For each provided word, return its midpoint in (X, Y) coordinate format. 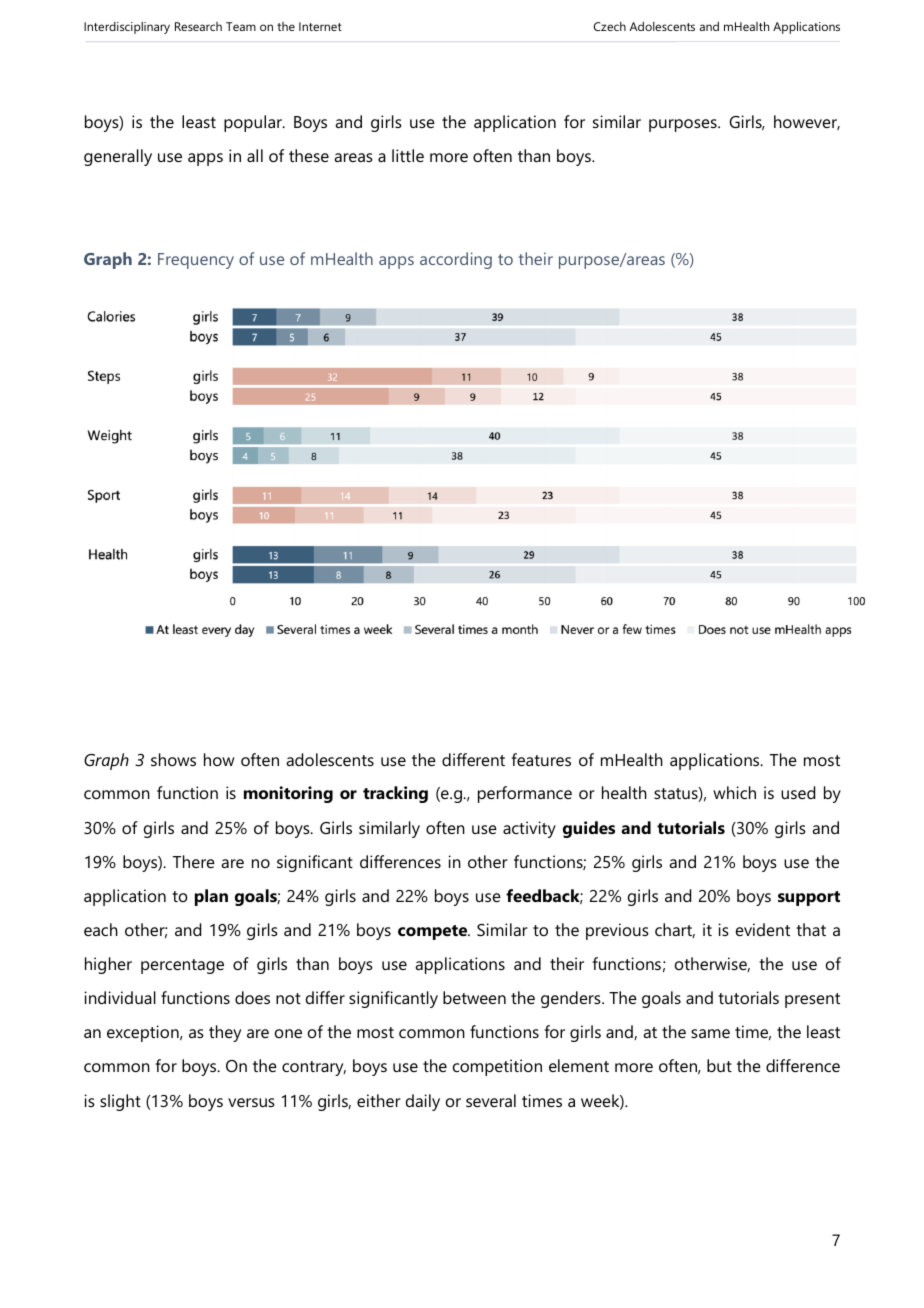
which (734, 792)
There (194, 861)
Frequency (196, 261)
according (456, 260)
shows (173, 759)
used (798, 792)
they (225, 1033)
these (309, 155)
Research (198, 26)
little (408, 155)
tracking (395, 794)
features (541, 759)
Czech (610, 26)
